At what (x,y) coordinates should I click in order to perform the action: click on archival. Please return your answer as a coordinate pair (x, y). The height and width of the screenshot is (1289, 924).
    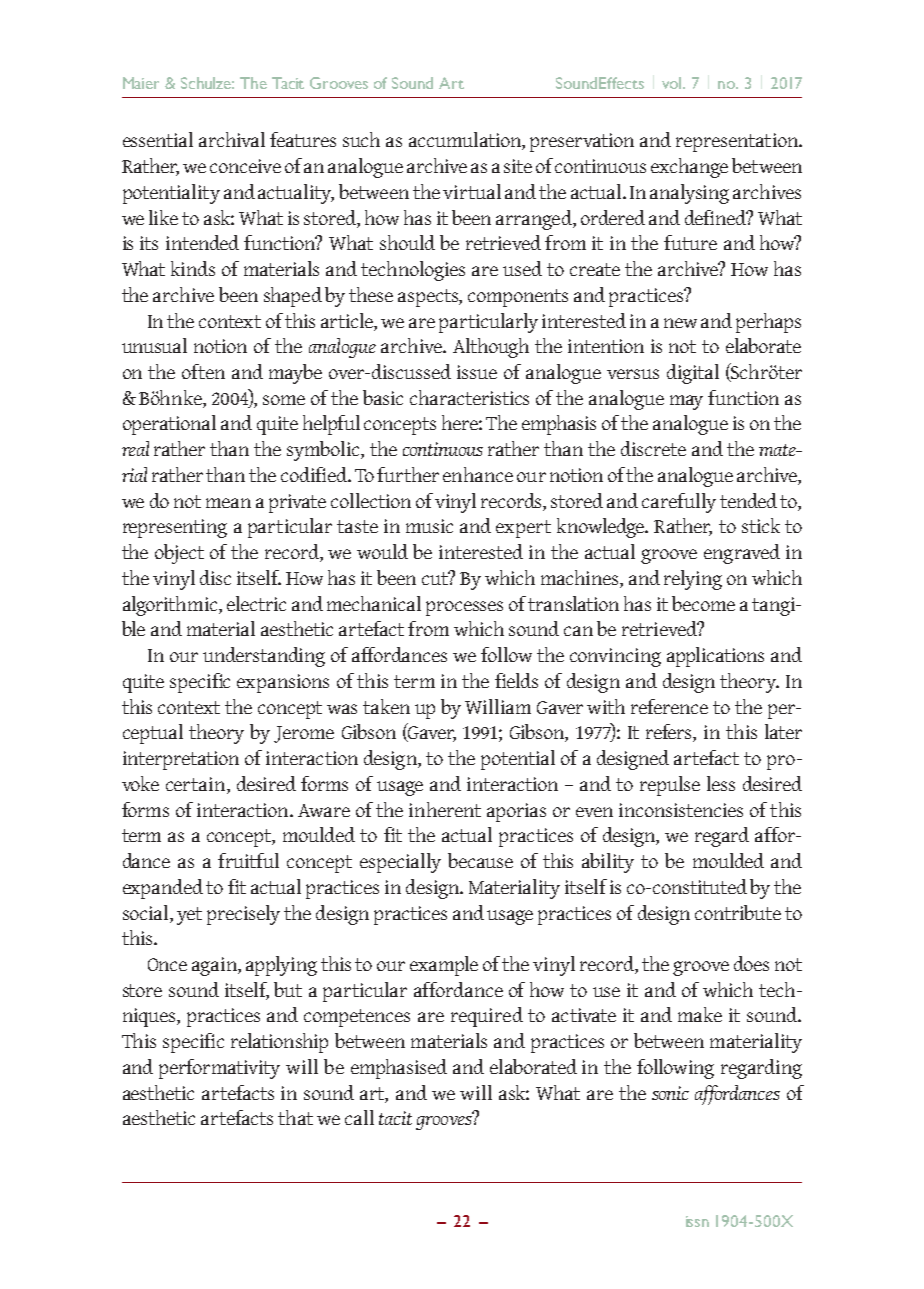
    Looking at the image, I should click on (232, 139).
